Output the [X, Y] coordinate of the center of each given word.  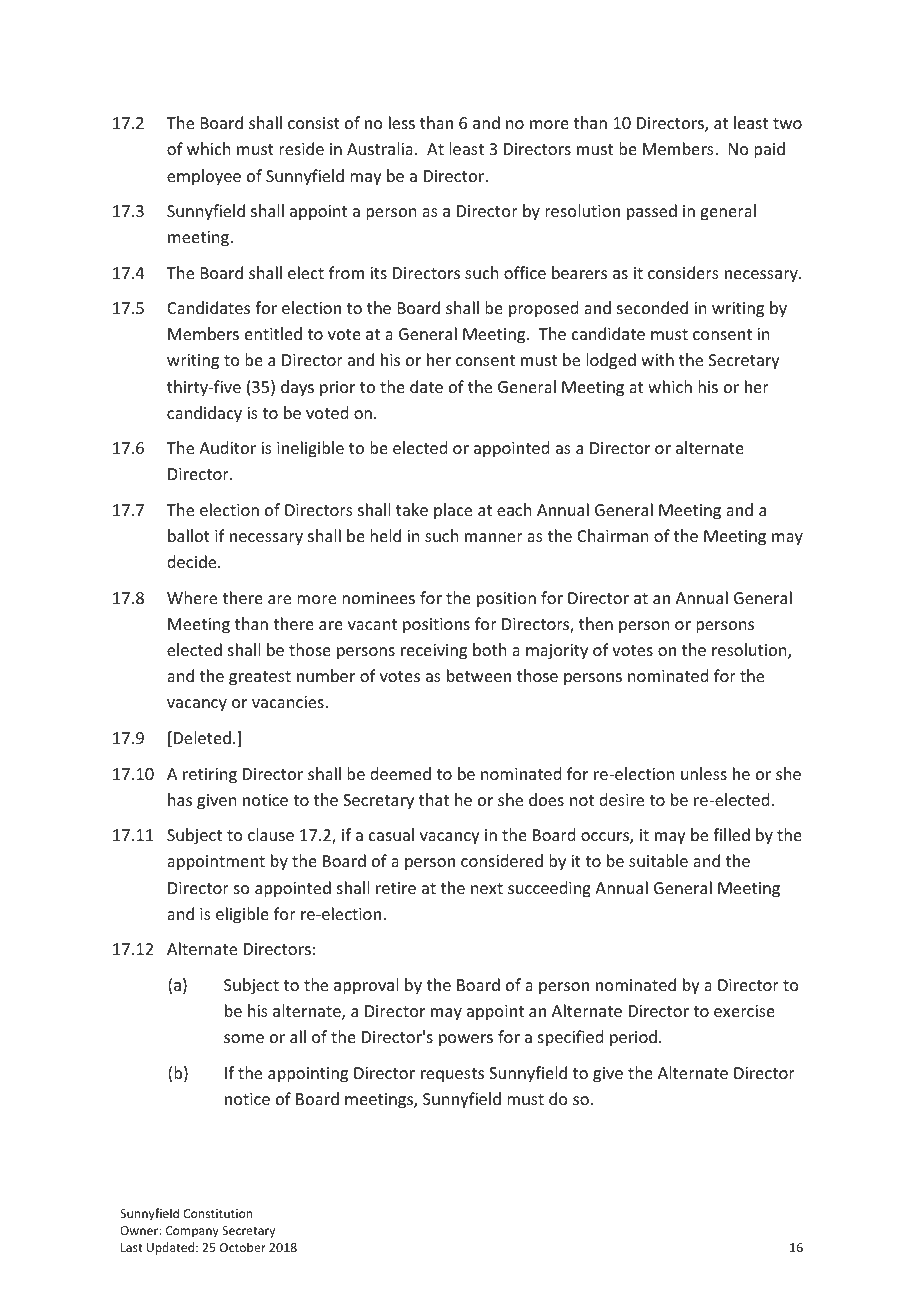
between [479, 675]
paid [769, 150]
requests [452, 1075]
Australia [380, 148]
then [596, 623]
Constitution [217, 1213]
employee [204, 177]
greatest [260, 678]
